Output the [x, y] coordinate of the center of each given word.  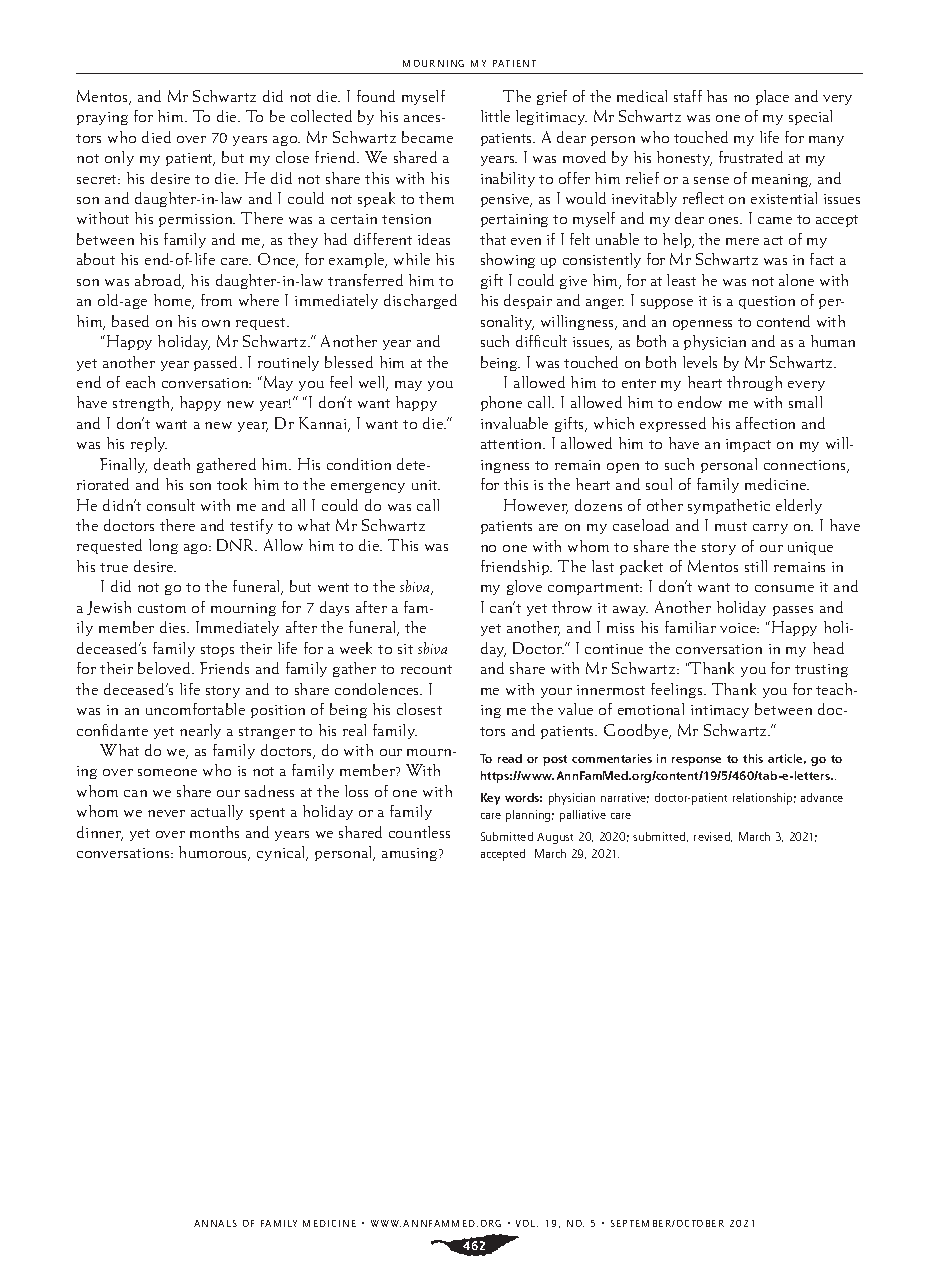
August [555, 838]
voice [739, 628]
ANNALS [215, 1223]
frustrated [751, 157]
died [156, 137]
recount [426, 669]
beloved [166, 668]
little [495, 116]
